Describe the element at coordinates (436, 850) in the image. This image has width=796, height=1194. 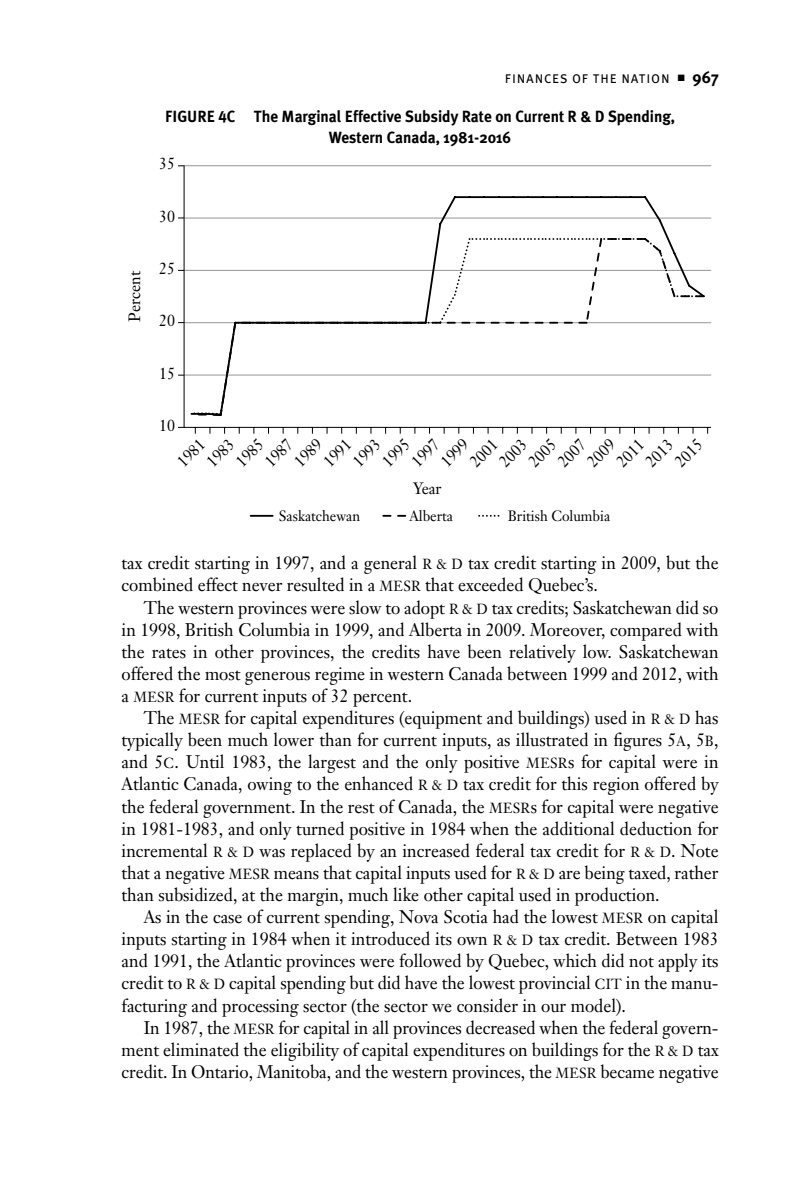
I see `increased` at that location.
